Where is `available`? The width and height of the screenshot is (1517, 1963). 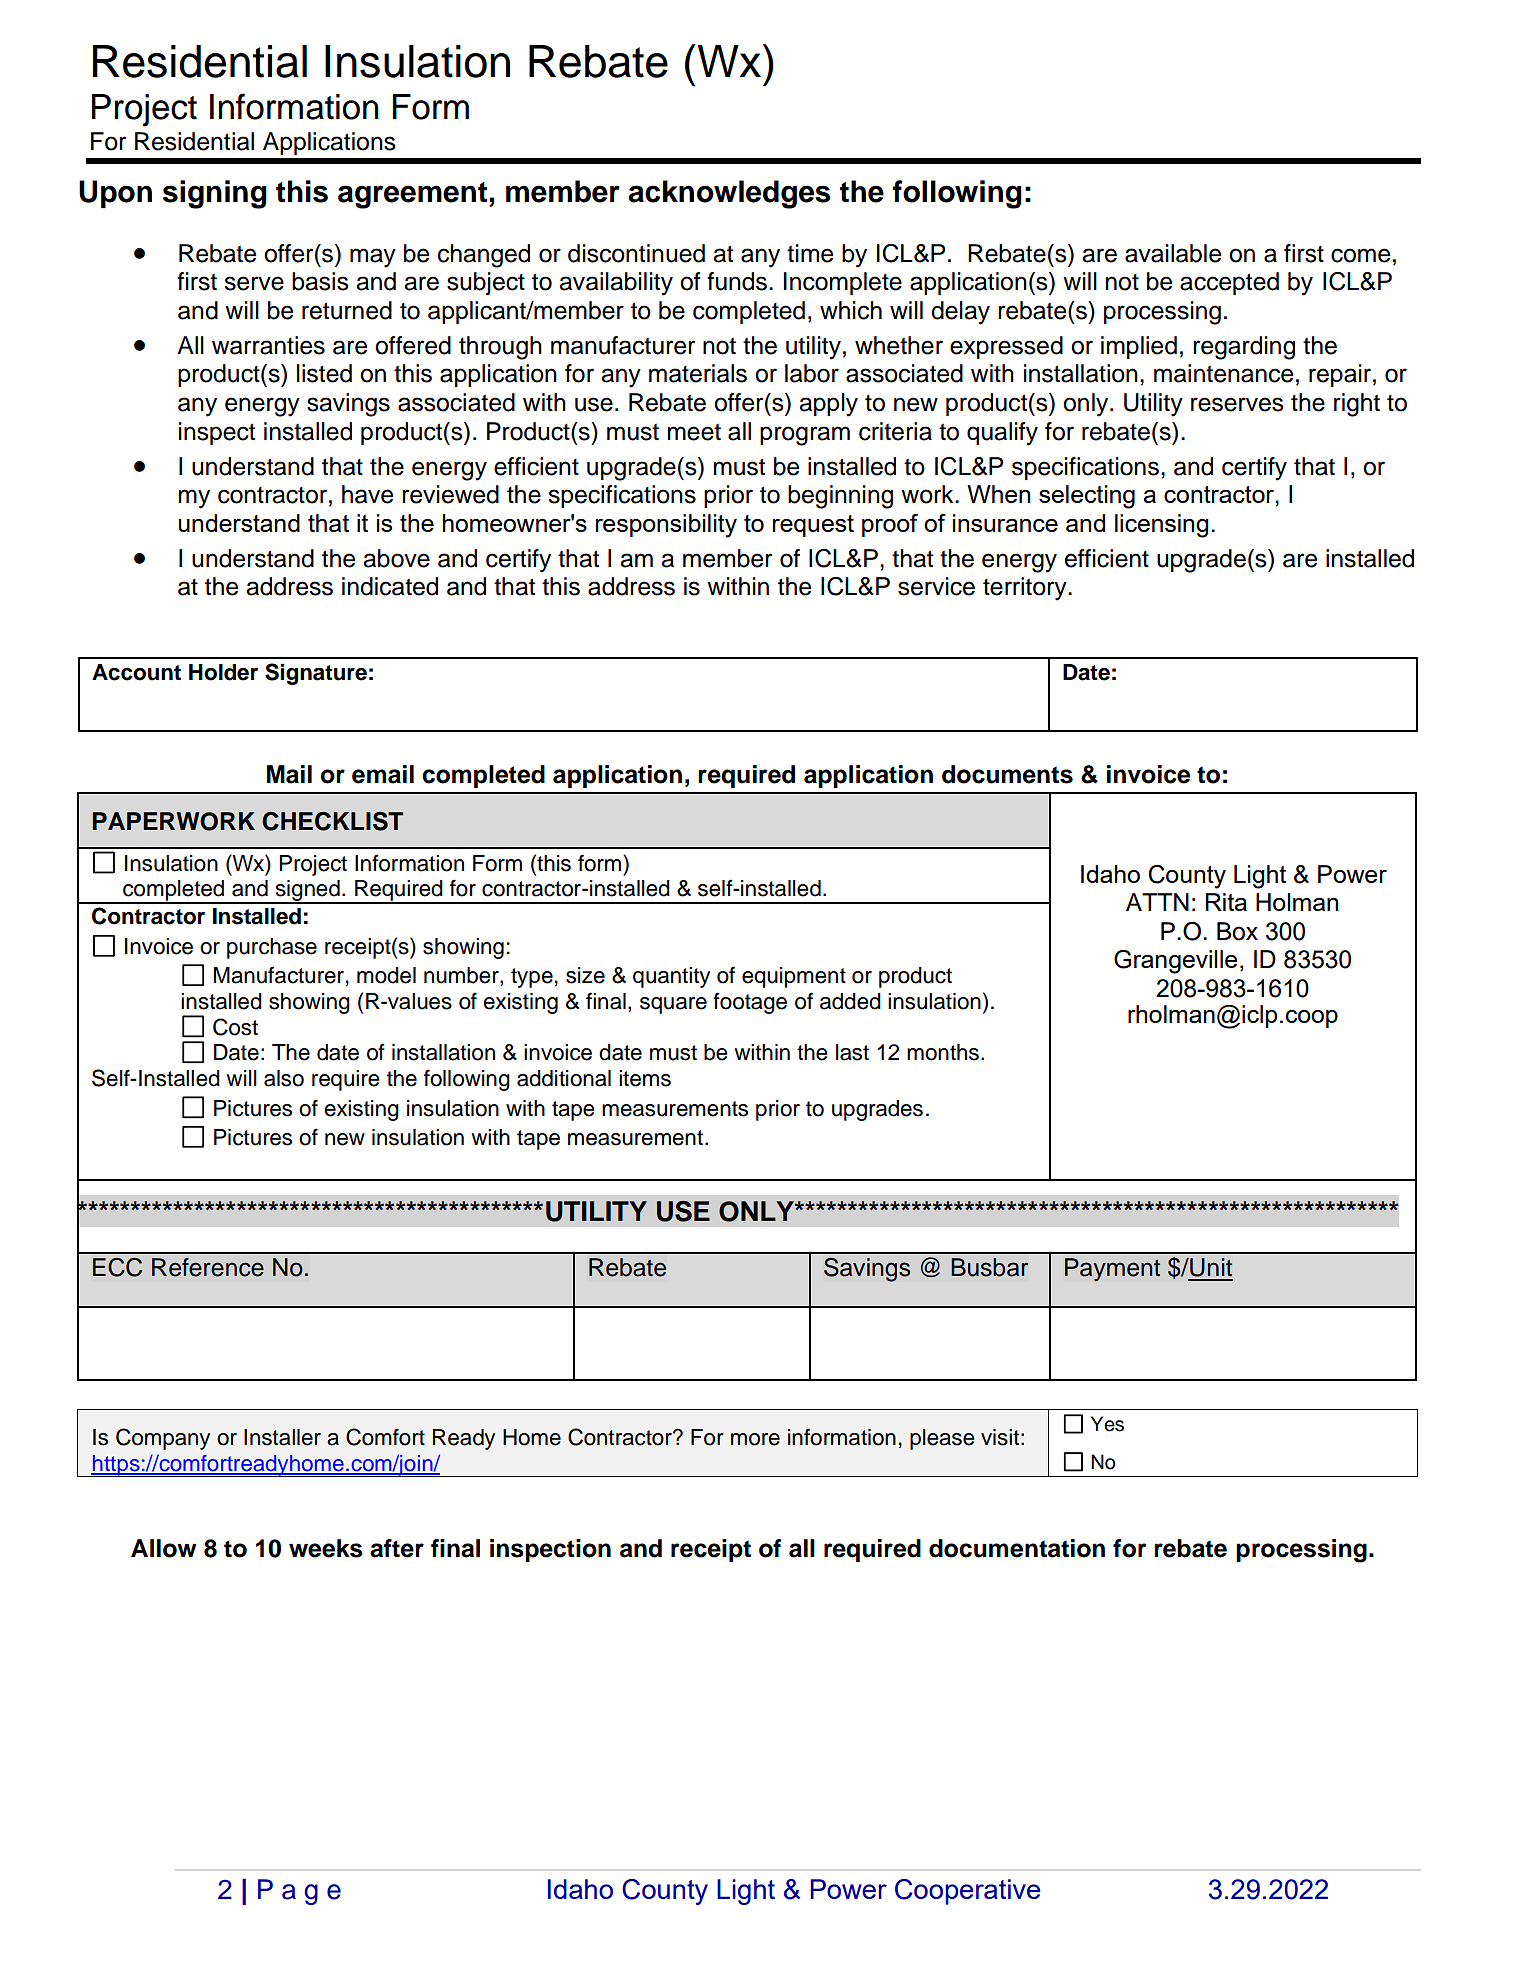
available is located at coordinates (1173, 253).
